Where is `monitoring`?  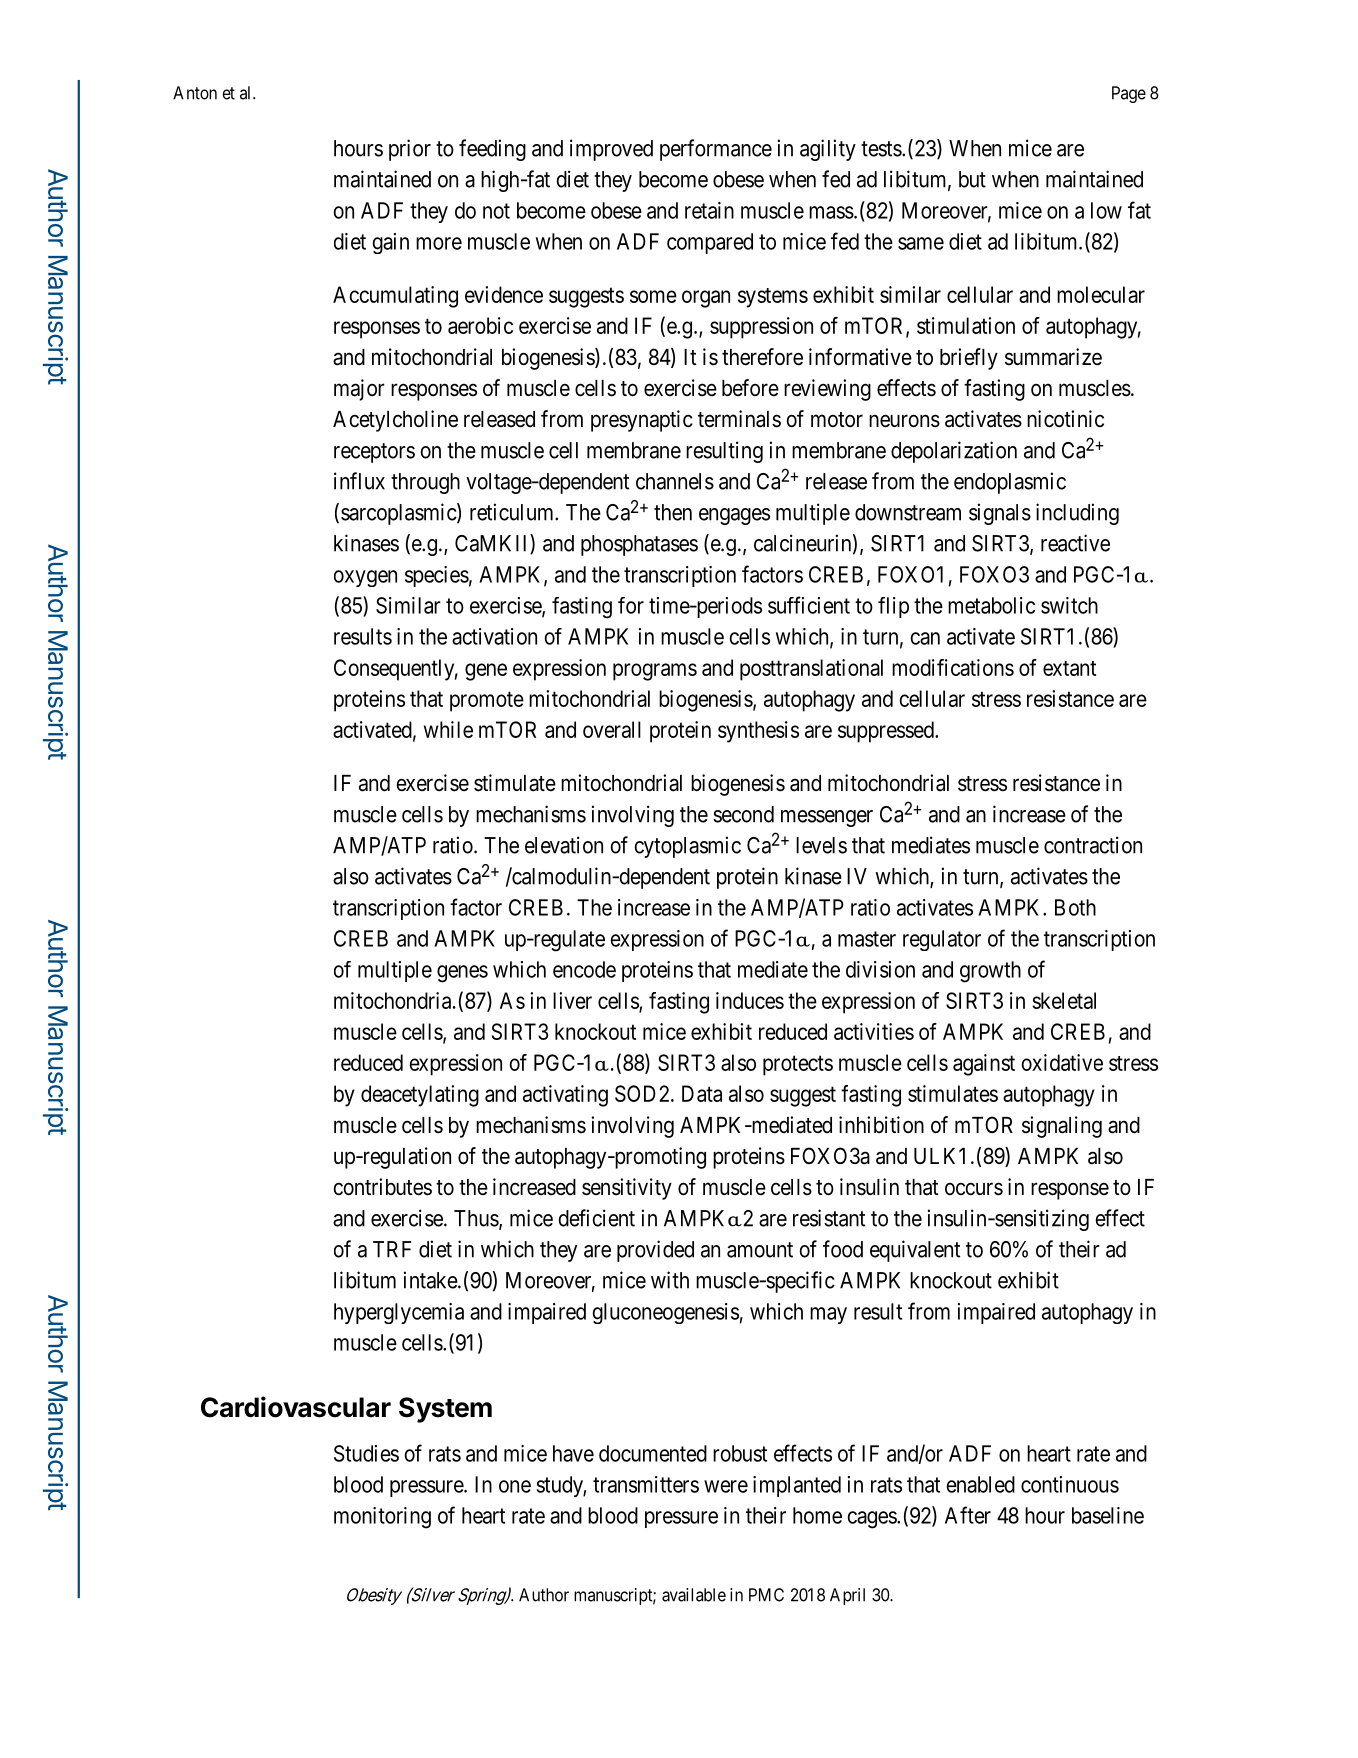
monitoring is located at coordinates (382, 1518).
